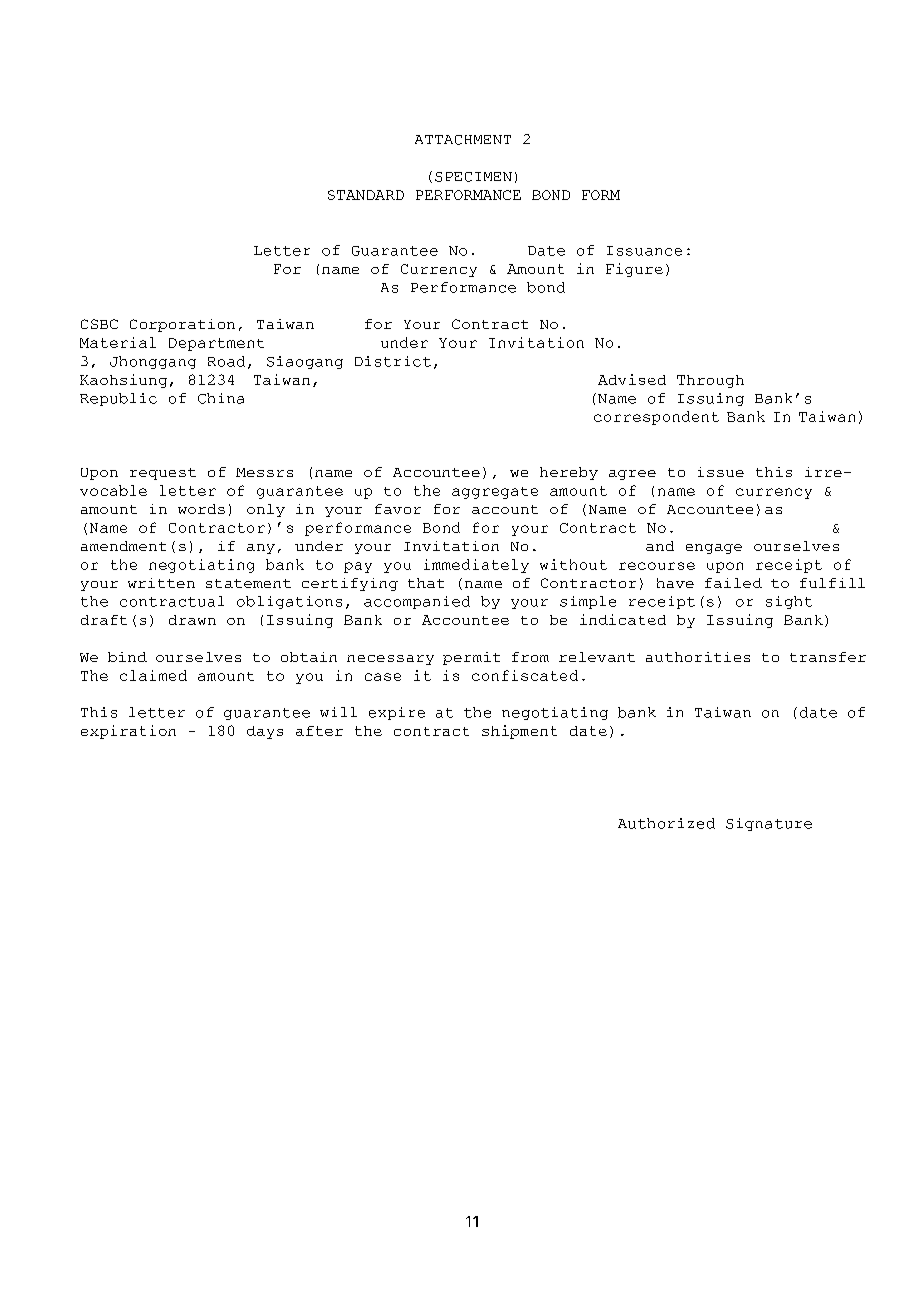 The height and width of the screenshot is (1308, 924). What do you see at coordinates (733, 583) in the screenshot?
I see `failed` at bounding box center [733, 583].
